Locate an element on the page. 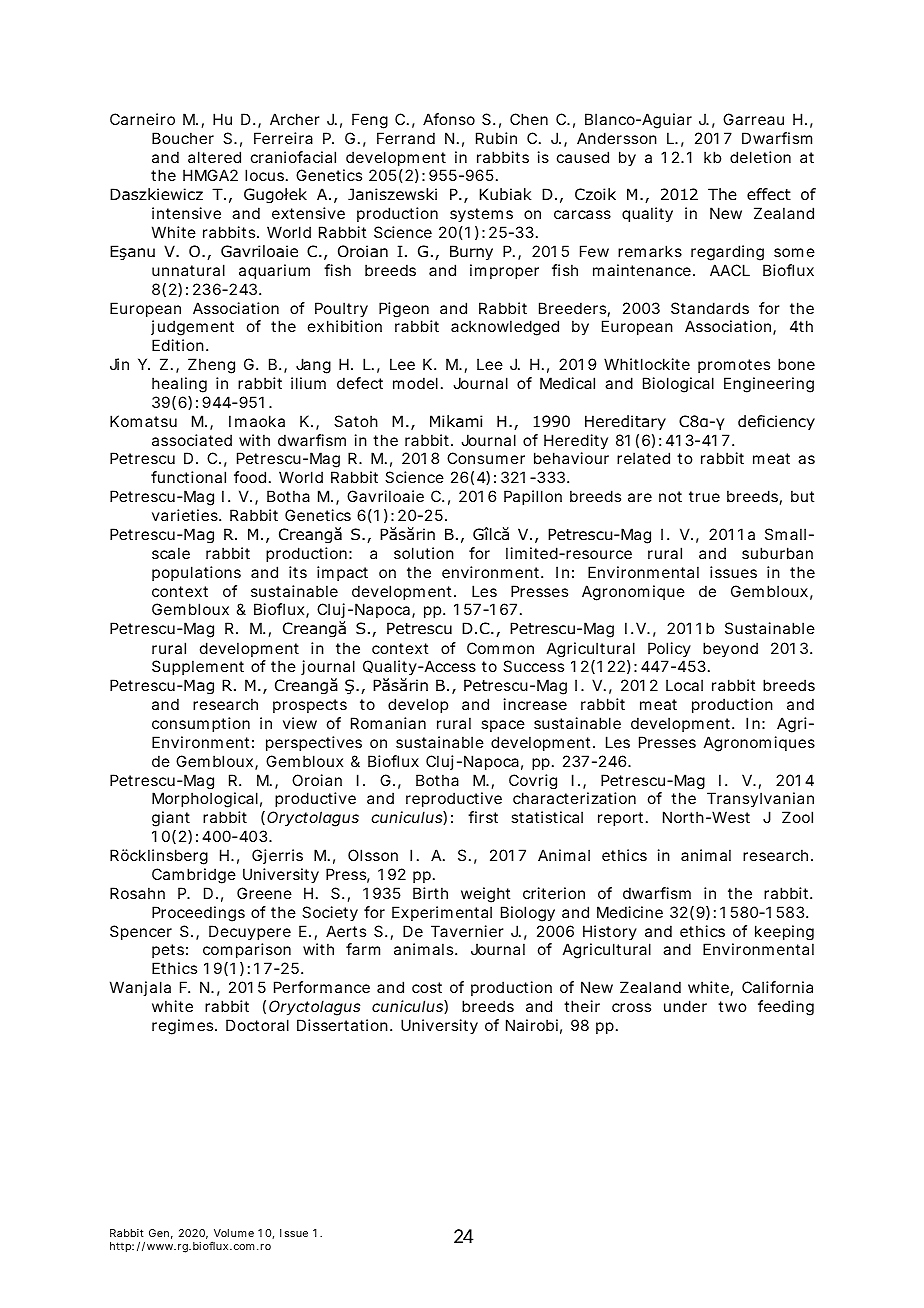 Image resolution: width=924 pixels, height=1308 pixels. under is located at coordinates (685, 1006).
